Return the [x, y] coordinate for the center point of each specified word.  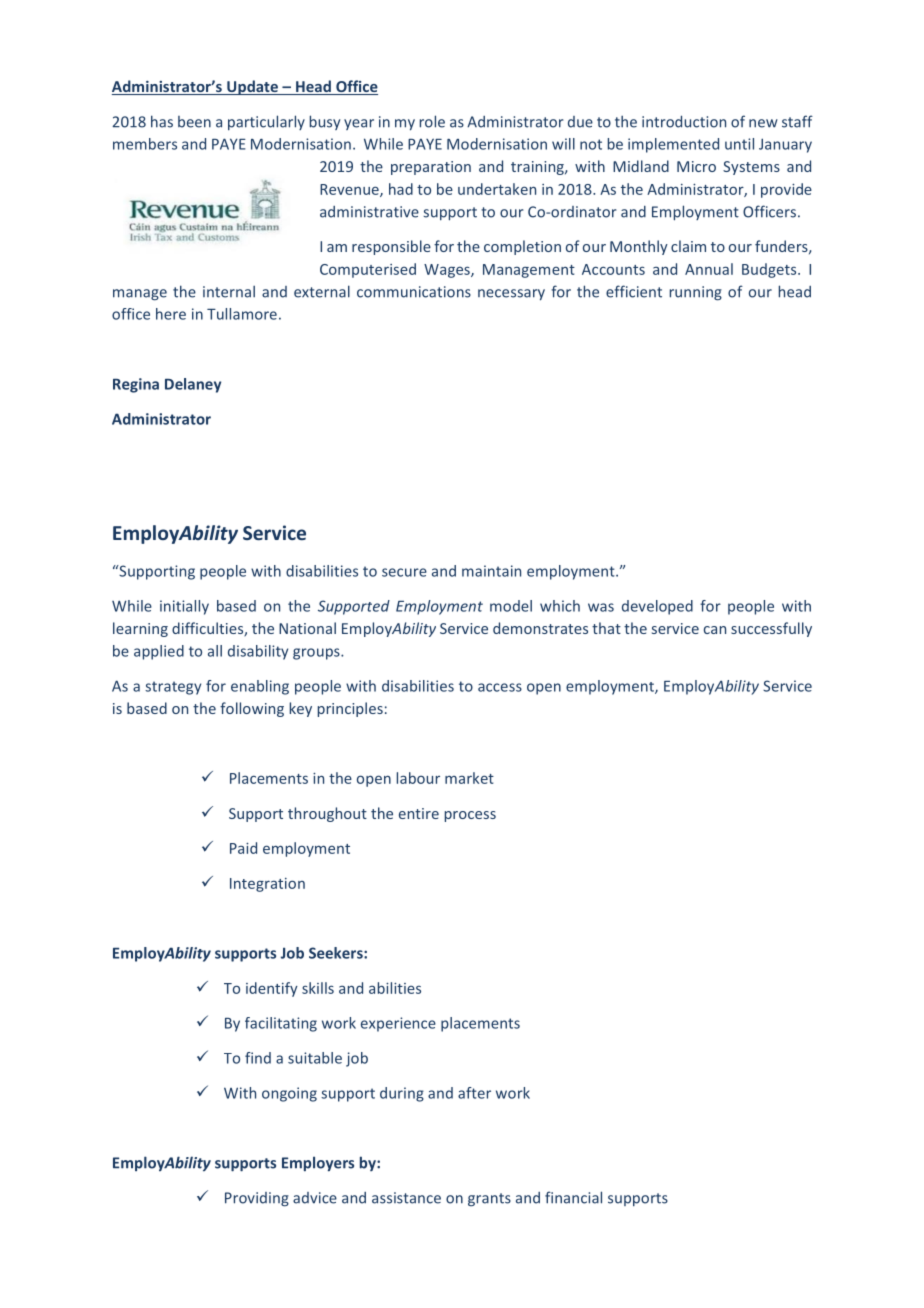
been [194, 122]
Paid [243, 848]
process [470, 816]
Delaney [193, 385]
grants [489, 1200]
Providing [257, 1199]
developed [657, 607]
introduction [684, 121]
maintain [491, 571]
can [715, 630]
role [432, 121]
